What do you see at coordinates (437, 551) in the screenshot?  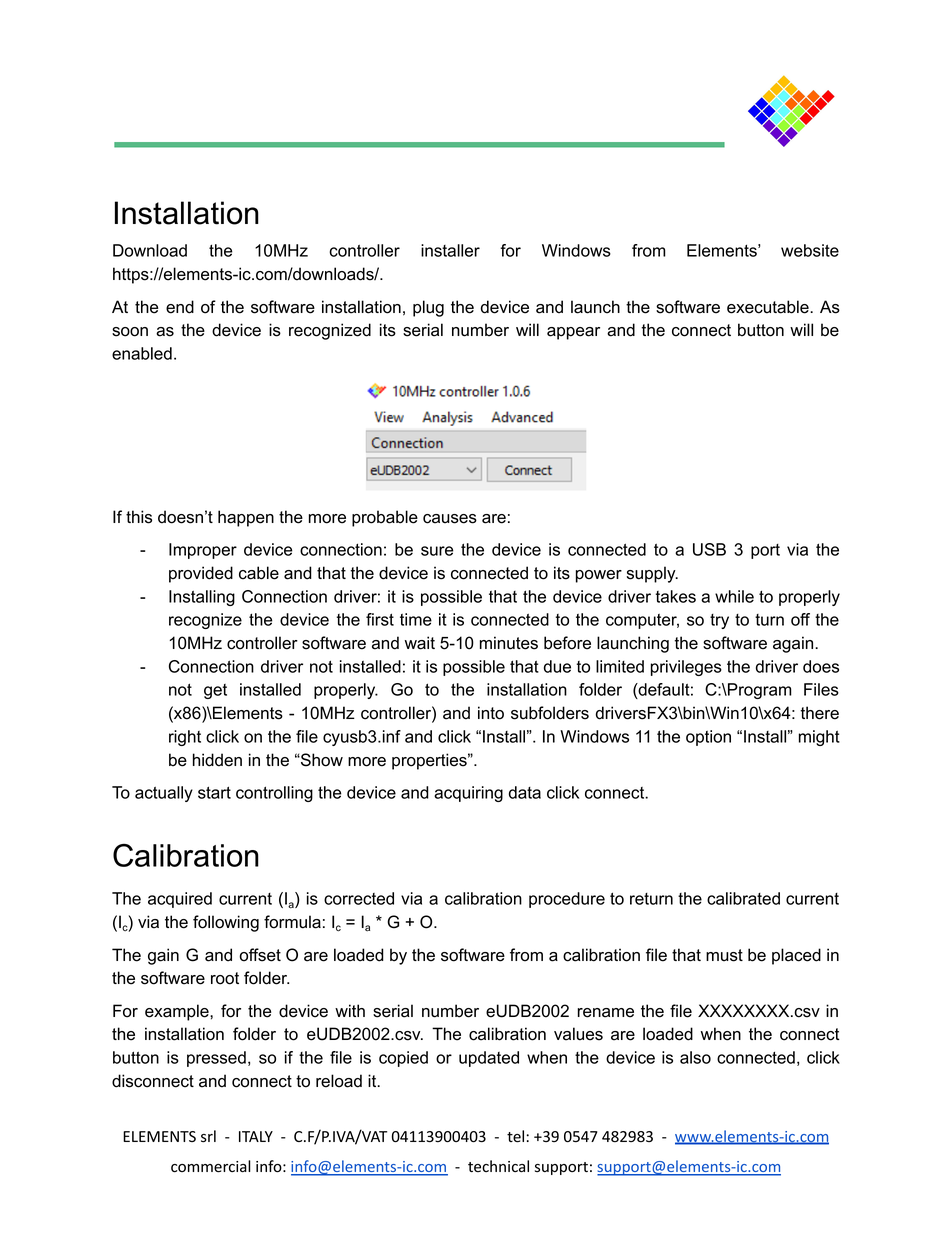 I see `sure` at bounding box center [437, 551].
